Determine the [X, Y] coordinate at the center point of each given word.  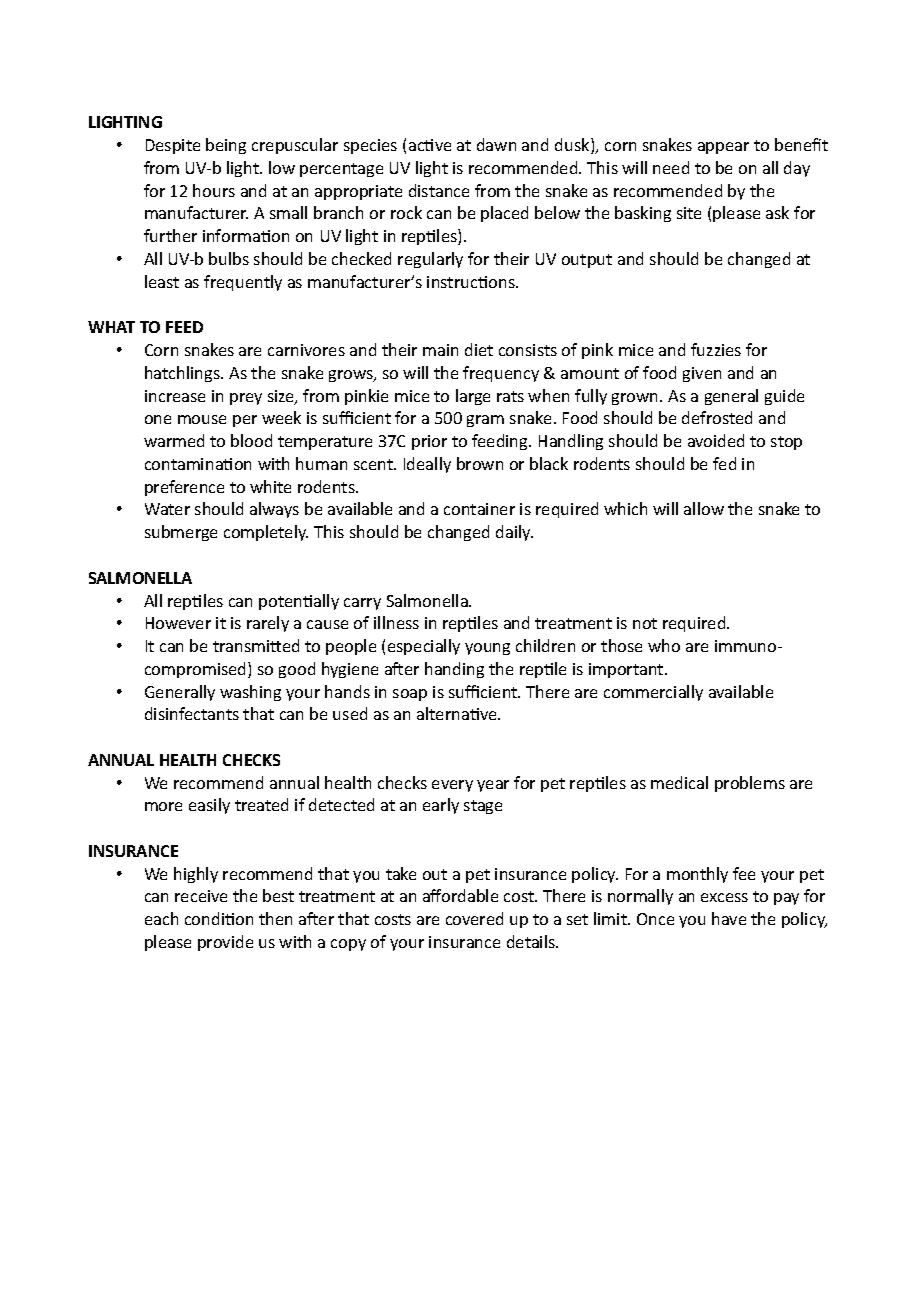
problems [750, 784]
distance [439, 190]
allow [704, 508]
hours [214, 190]
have [729, 918]
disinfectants [192, 713]
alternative [458, 713]
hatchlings [183, 374]
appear [723, 148]
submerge [181, 533]
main [440, 350]
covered [474, 918]
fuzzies [716, 349]
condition [219, 918]
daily [514, 533]
